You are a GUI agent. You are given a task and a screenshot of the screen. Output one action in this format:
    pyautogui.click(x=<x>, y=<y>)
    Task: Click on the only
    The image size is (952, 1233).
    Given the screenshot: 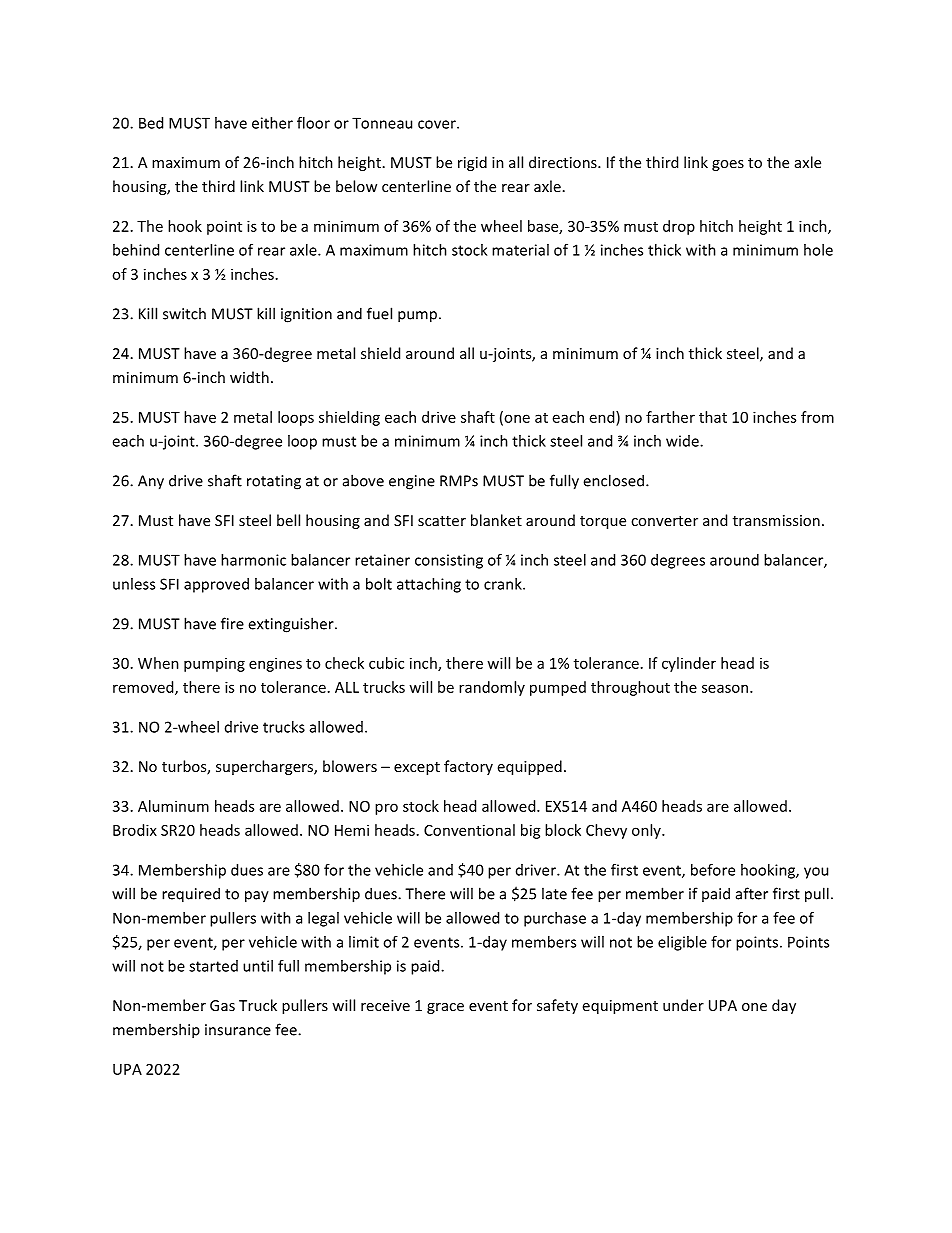 What is the action you would take?
    pyautogui.click(x=647, y=831)
